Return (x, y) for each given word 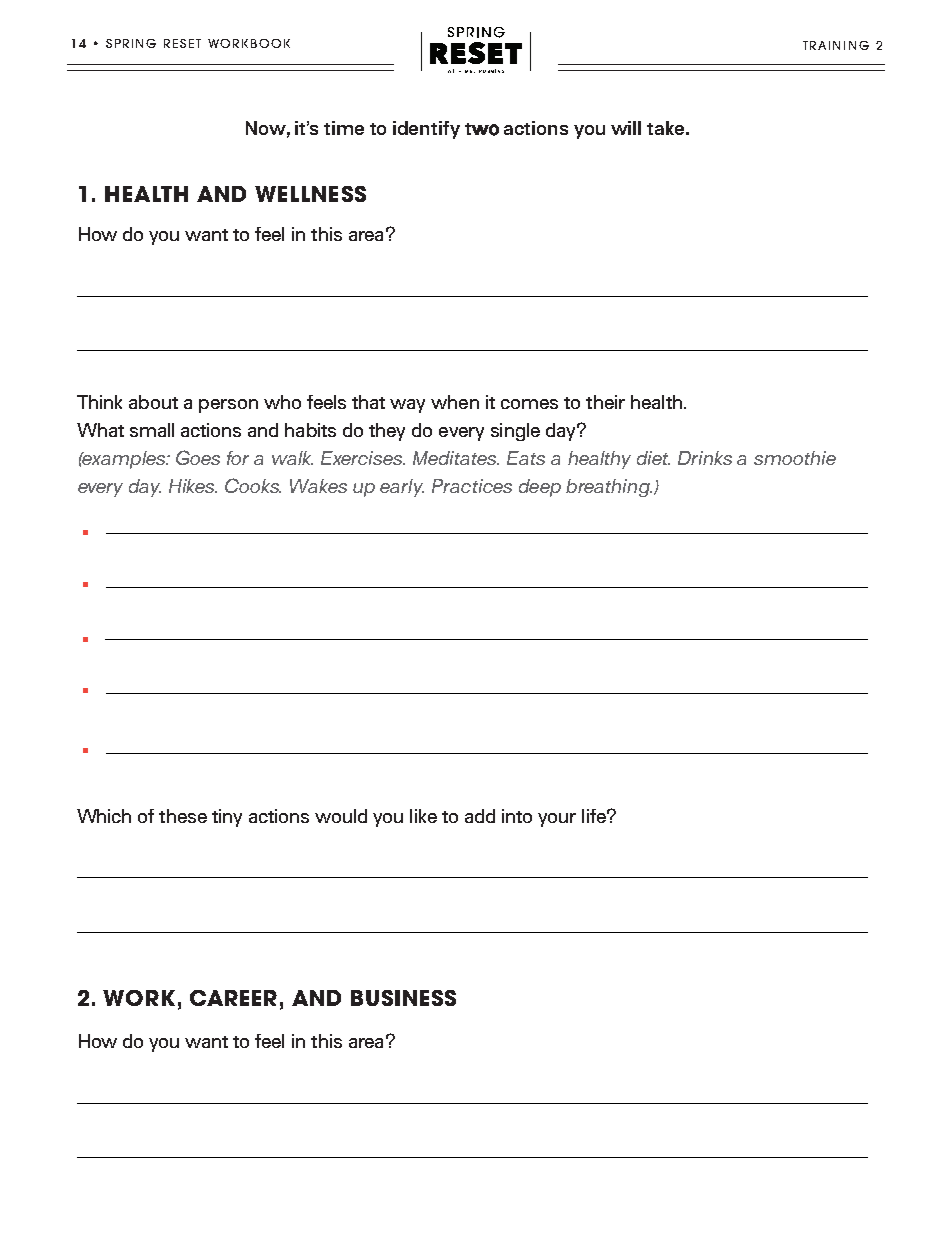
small (152, 430)
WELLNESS (310, 194)
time (344, 128)
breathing (609, 488)
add (480, 816)
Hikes (193, 486)
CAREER (233, 998)
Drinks (705, 458)
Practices (472, 486)
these (183, 816)
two (482, 129)
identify (426, 130)
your (557, 820)
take (665, 128)
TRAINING (836, 45)
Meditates (456, 458)
